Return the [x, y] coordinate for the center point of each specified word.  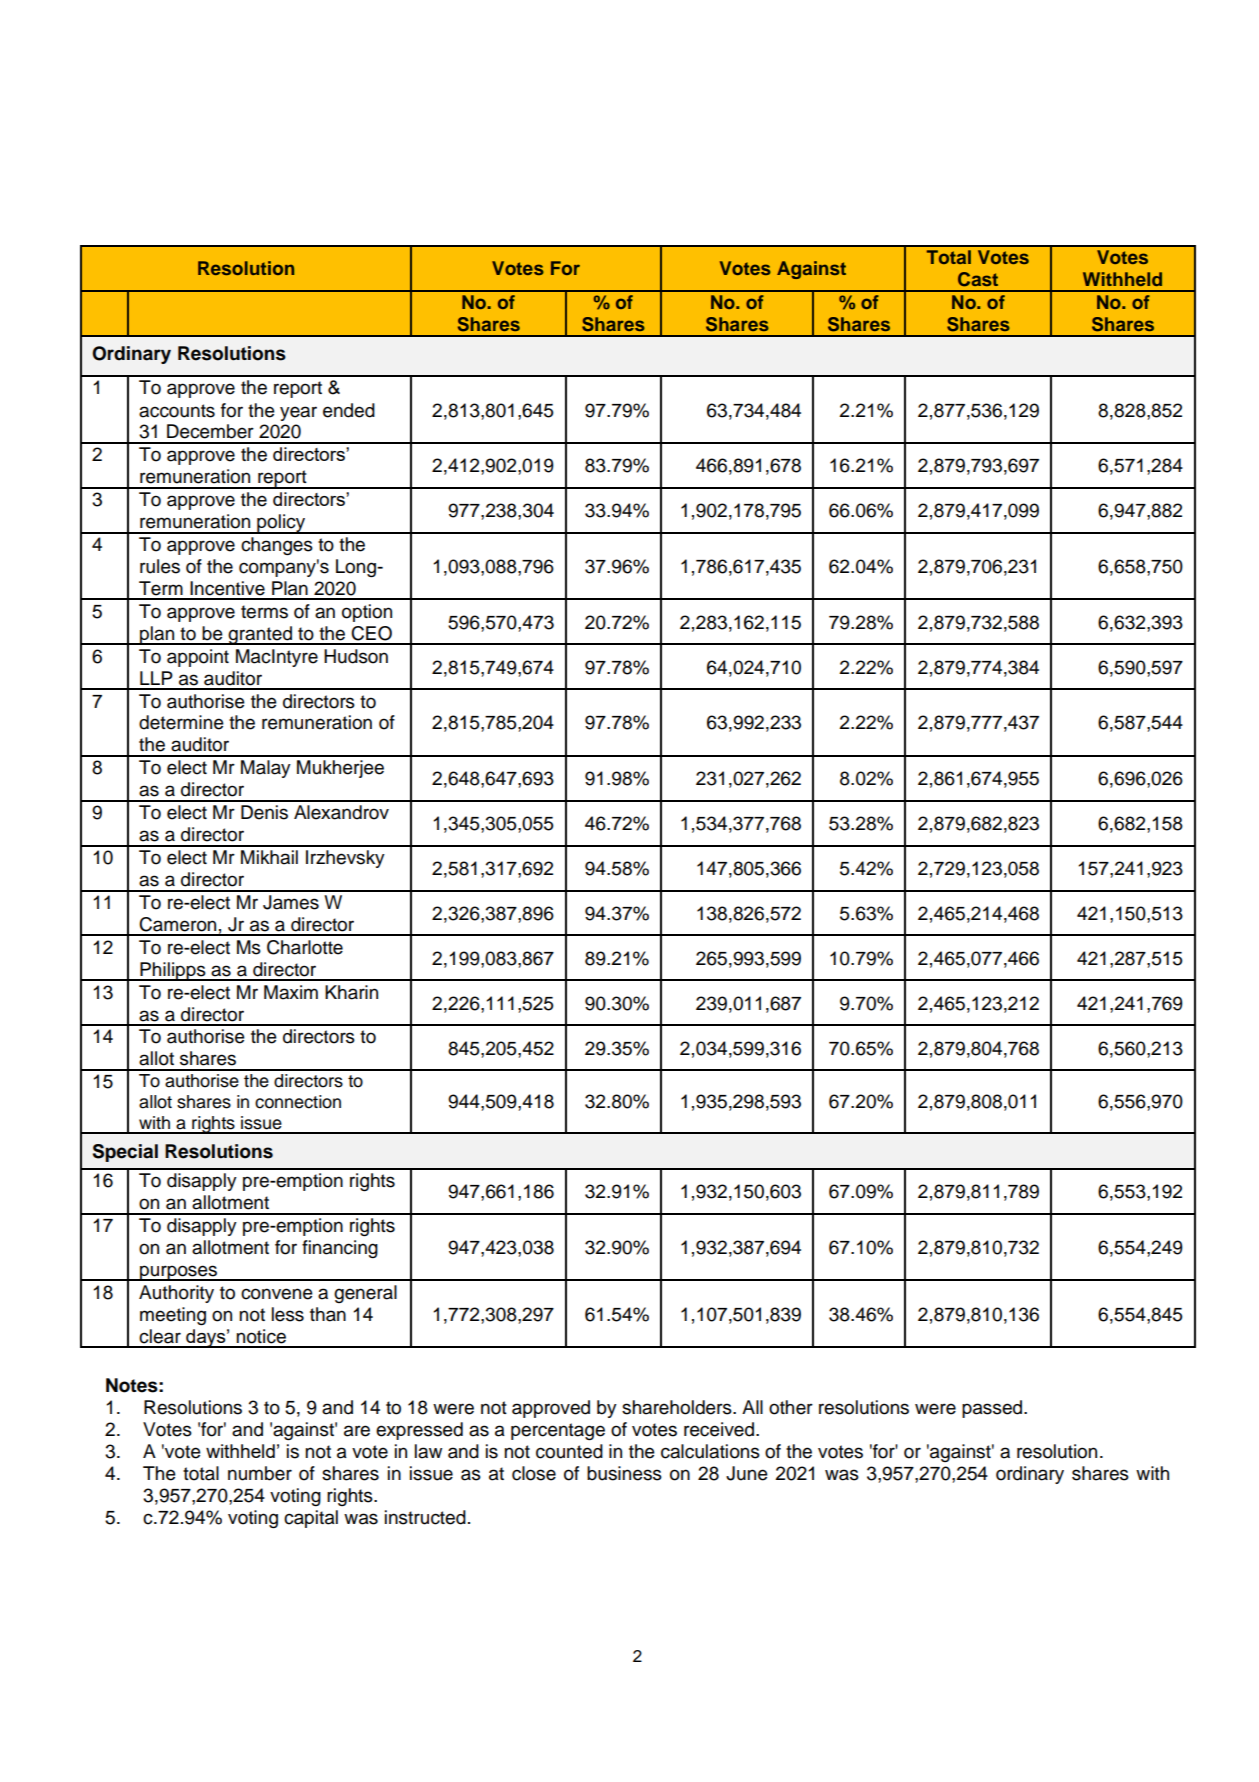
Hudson [356, 656]
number [260, 1473]
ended [349, 410]
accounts [177, 411]
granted [260, 635]
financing [340, 1249]
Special [125, 1153]
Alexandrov [341, 812]
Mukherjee [340, 769]
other [791, 1407]
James [291, 902]
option [367, 613]
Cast [978, 279]
